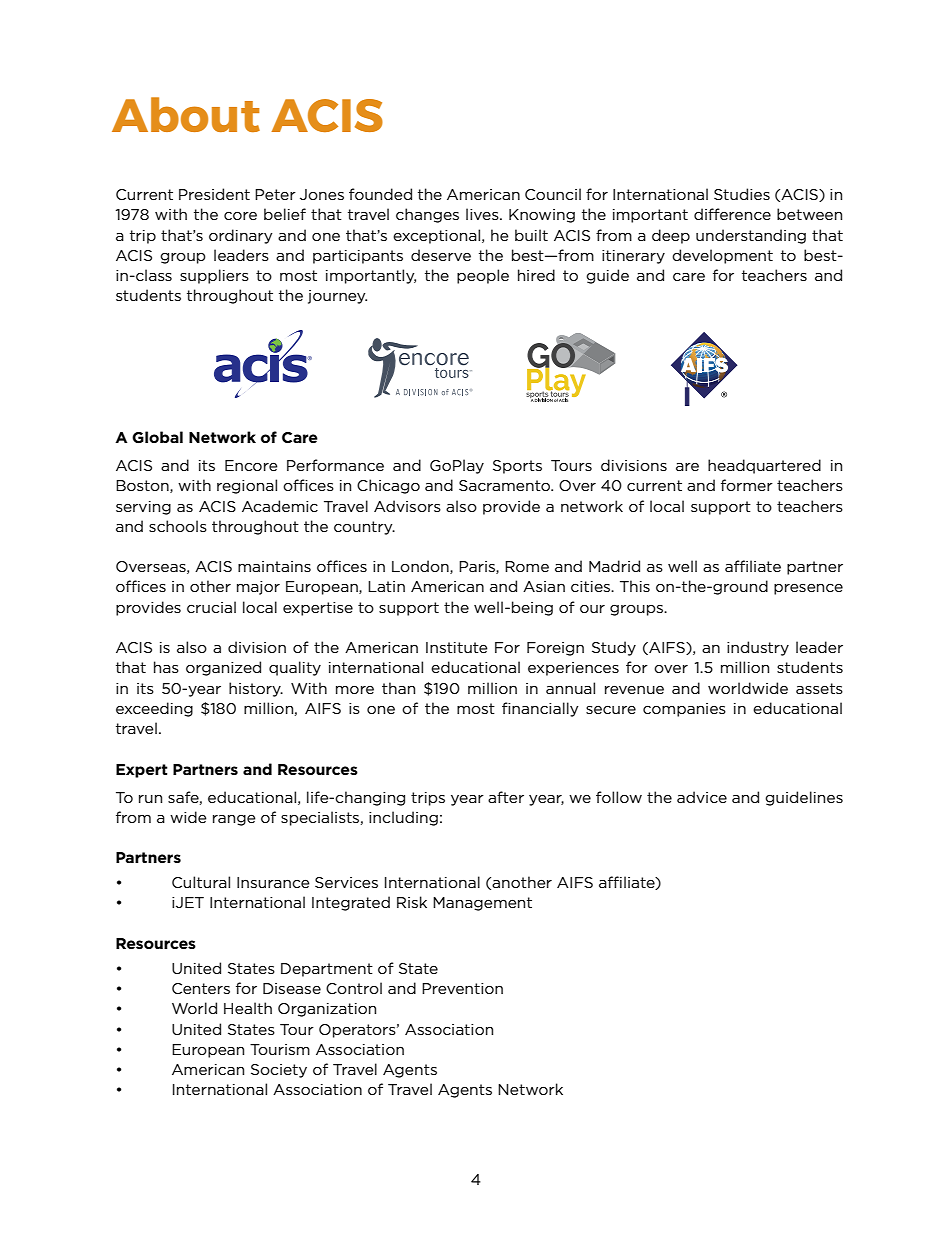 The width and height of the image is (952, 1233). Describe the element at coordinates (186, 114) in the image. I see `About` at that location.
